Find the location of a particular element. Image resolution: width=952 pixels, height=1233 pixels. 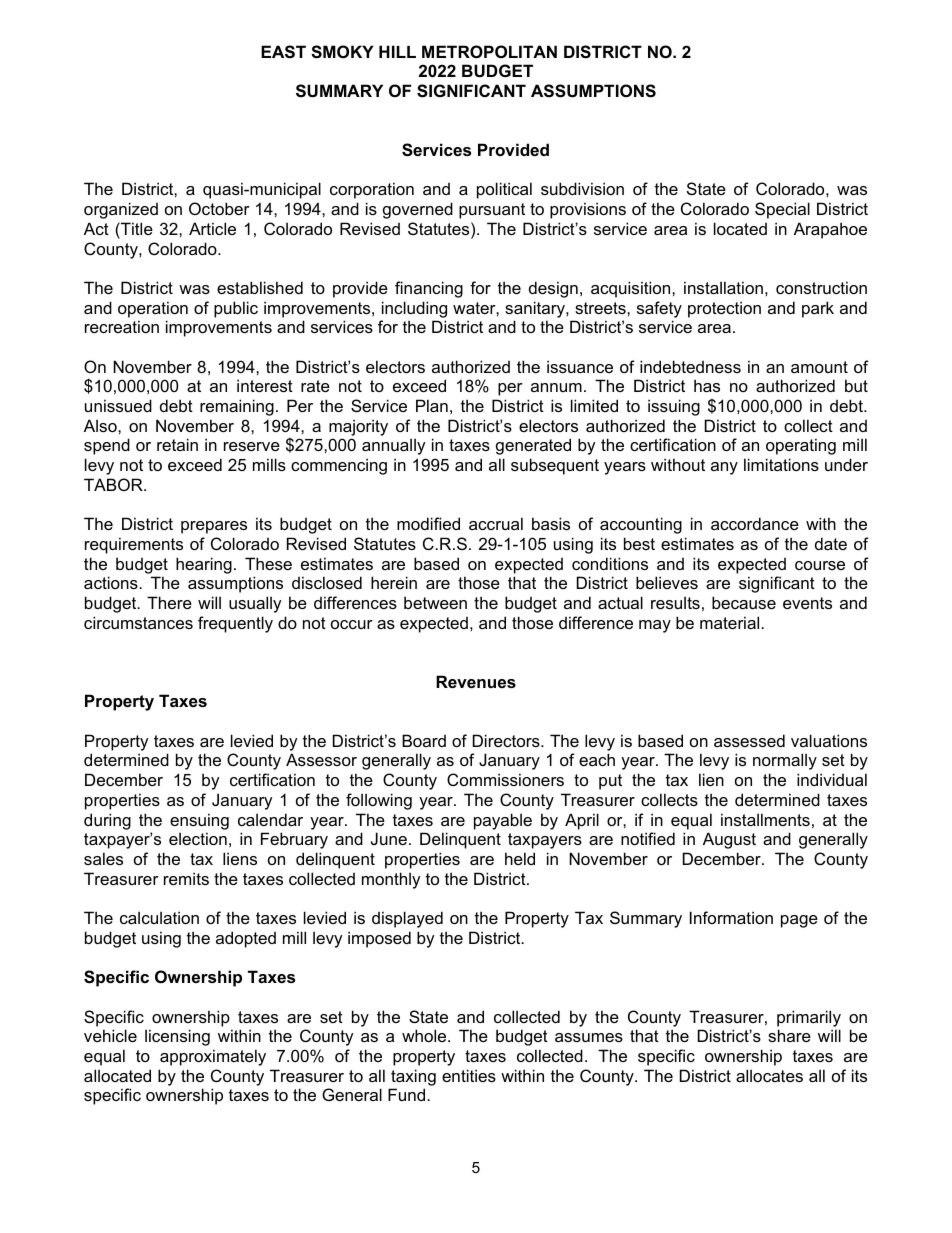

between is located at coordinates (435, 602).
